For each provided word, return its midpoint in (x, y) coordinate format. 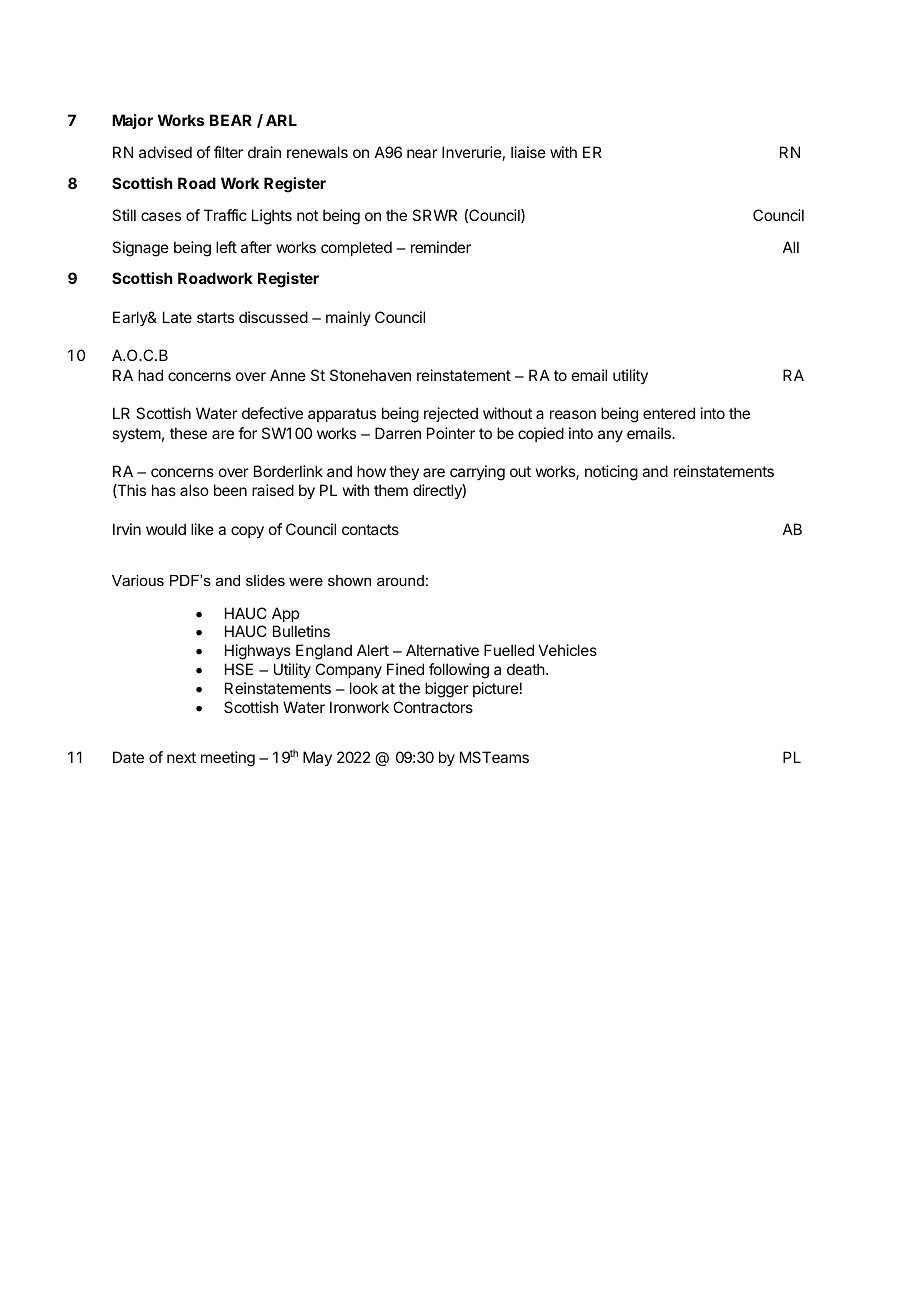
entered (669, 413)
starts (215, 317)
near (422, 153)
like (202, 529)
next (181, 757)
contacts (370, 529)
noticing (611, 473)
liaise (528, 152)
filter (228, 152)
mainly (348, 318)
